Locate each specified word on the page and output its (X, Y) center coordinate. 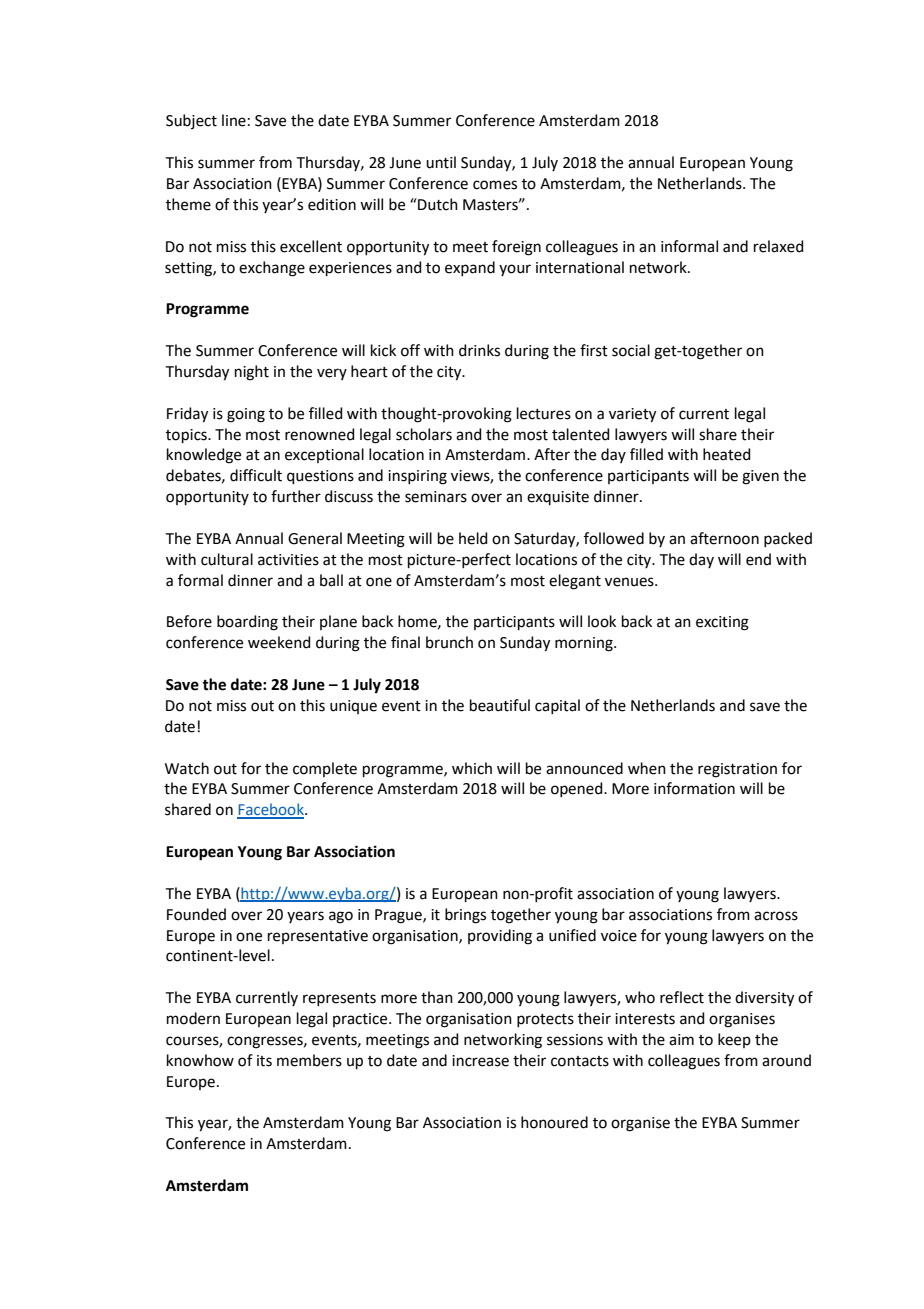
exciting (722, 623)
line (234, 120)
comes (495, 185)
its (264, 1061)
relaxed (779, 246)
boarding (247, 623)
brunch (449, 642)
